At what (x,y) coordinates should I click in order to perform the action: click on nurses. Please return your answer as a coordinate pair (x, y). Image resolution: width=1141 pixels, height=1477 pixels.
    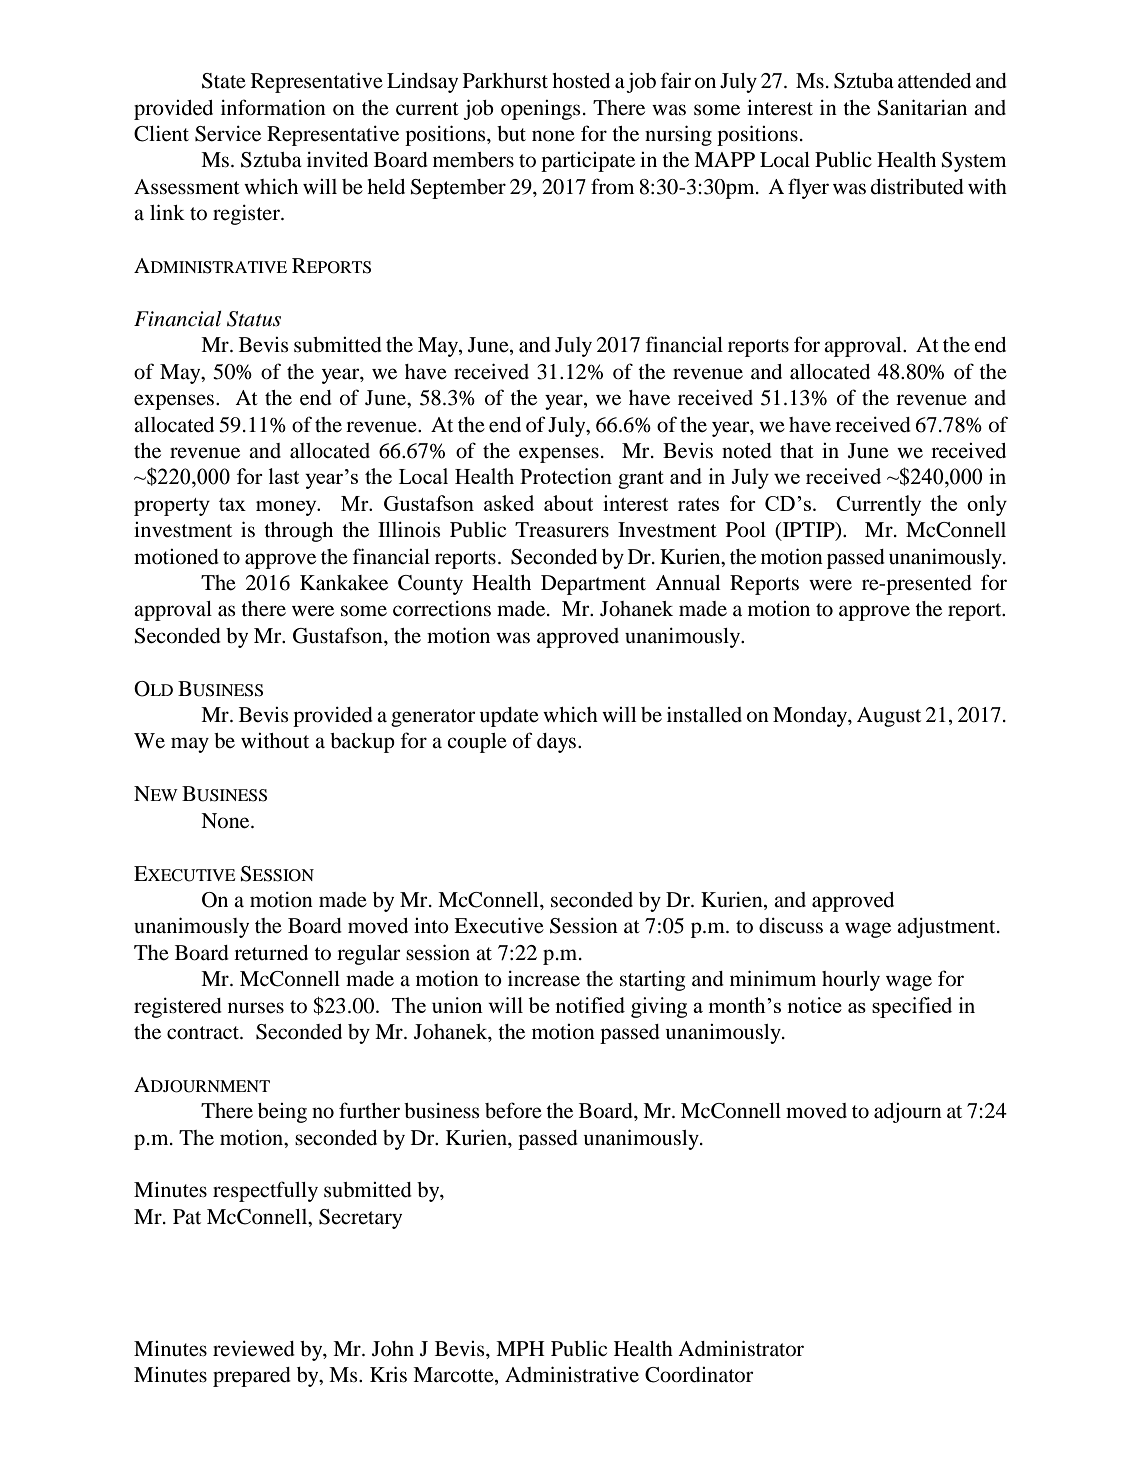
    Looking at the image, I should click on (256, 1008).
